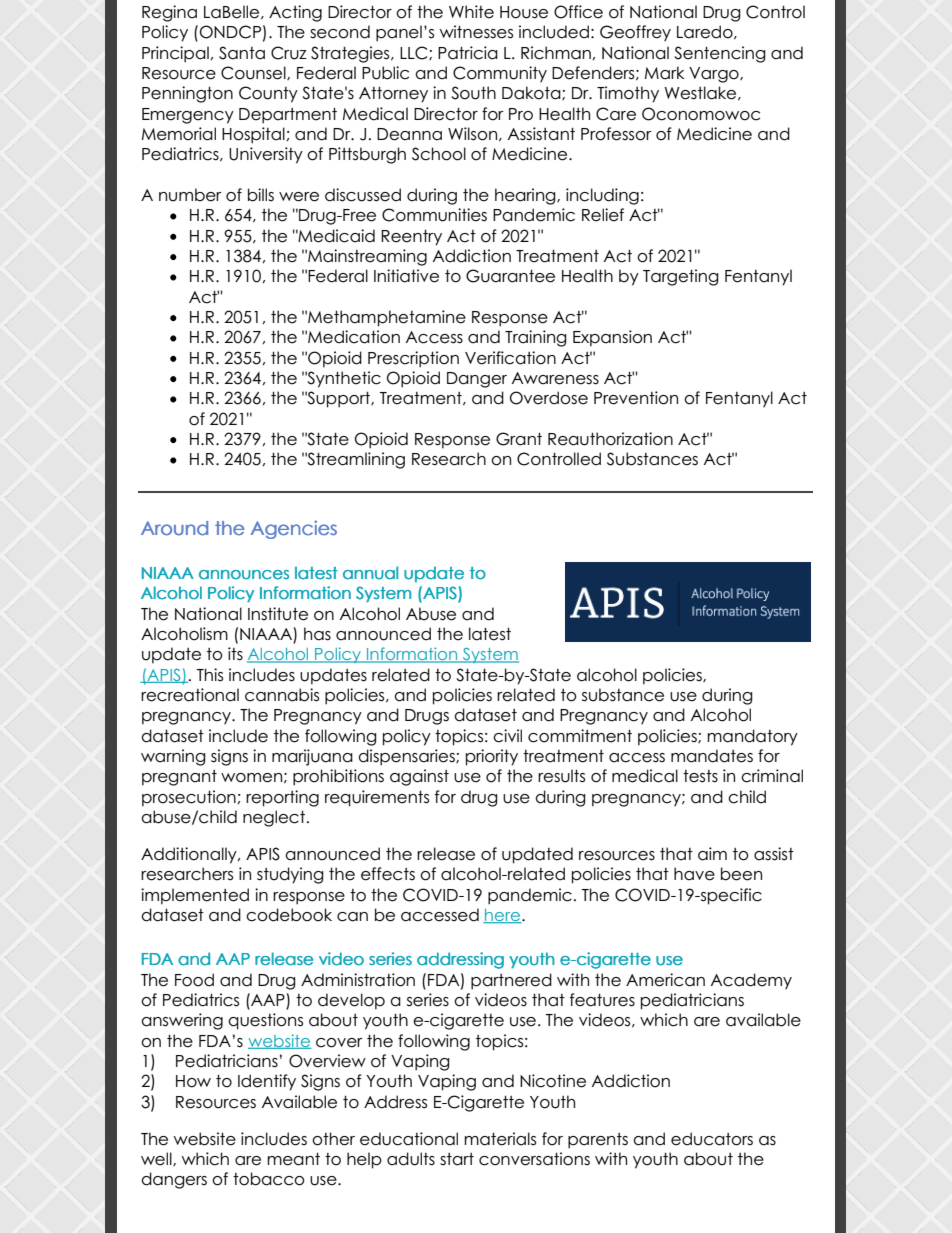 The width and height of the screenshot is (952, 1233). Describe the element at coordinates (720, 54) in the screenshot. I see `Sentencing` at that location.
